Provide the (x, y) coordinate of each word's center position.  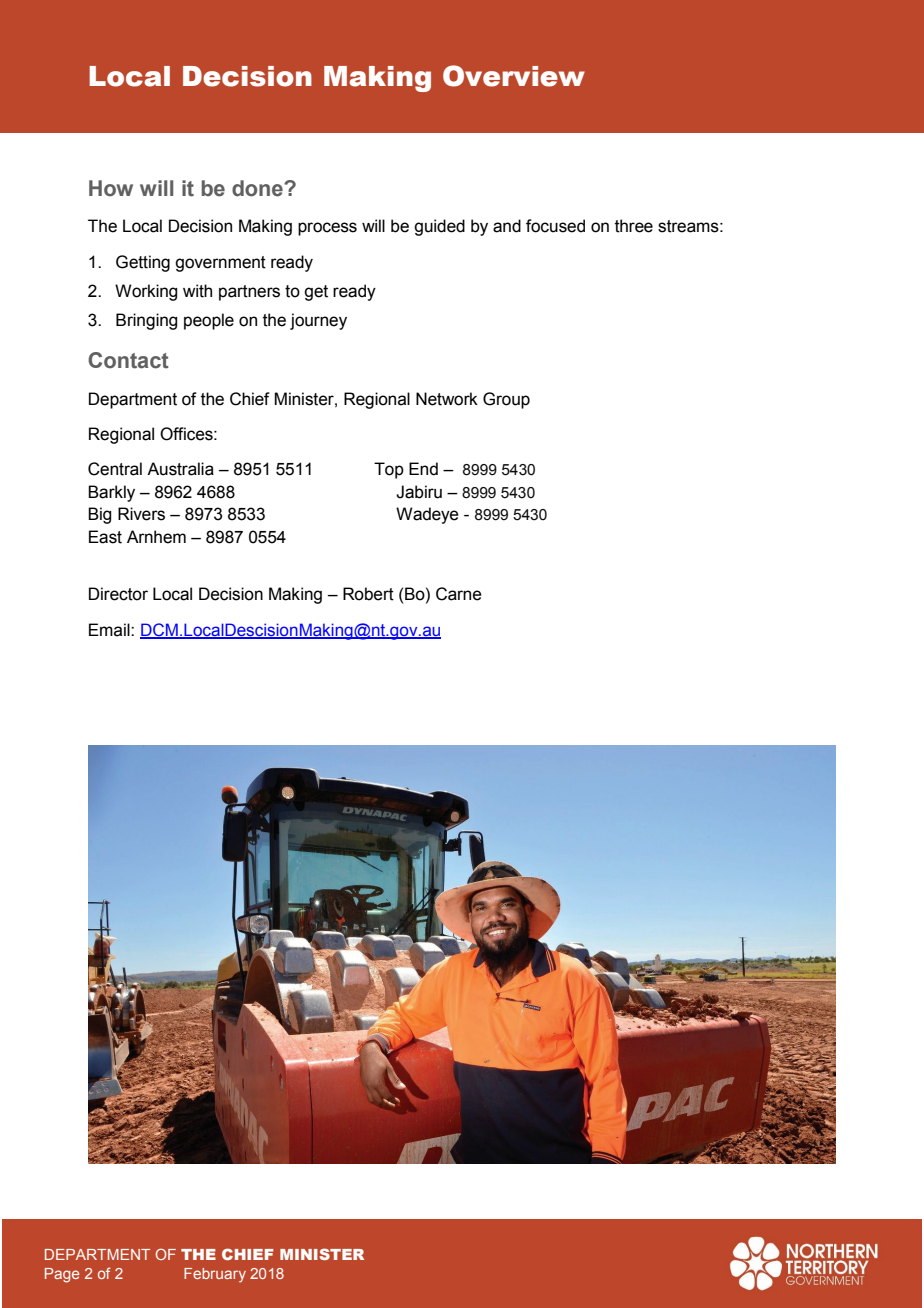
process (327, 229)
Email (110, 630)
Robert (368, 594)
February (215, 1275)
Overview (514, 76)
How (111, 188)
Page (62, 1275)
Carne (459, 594)
